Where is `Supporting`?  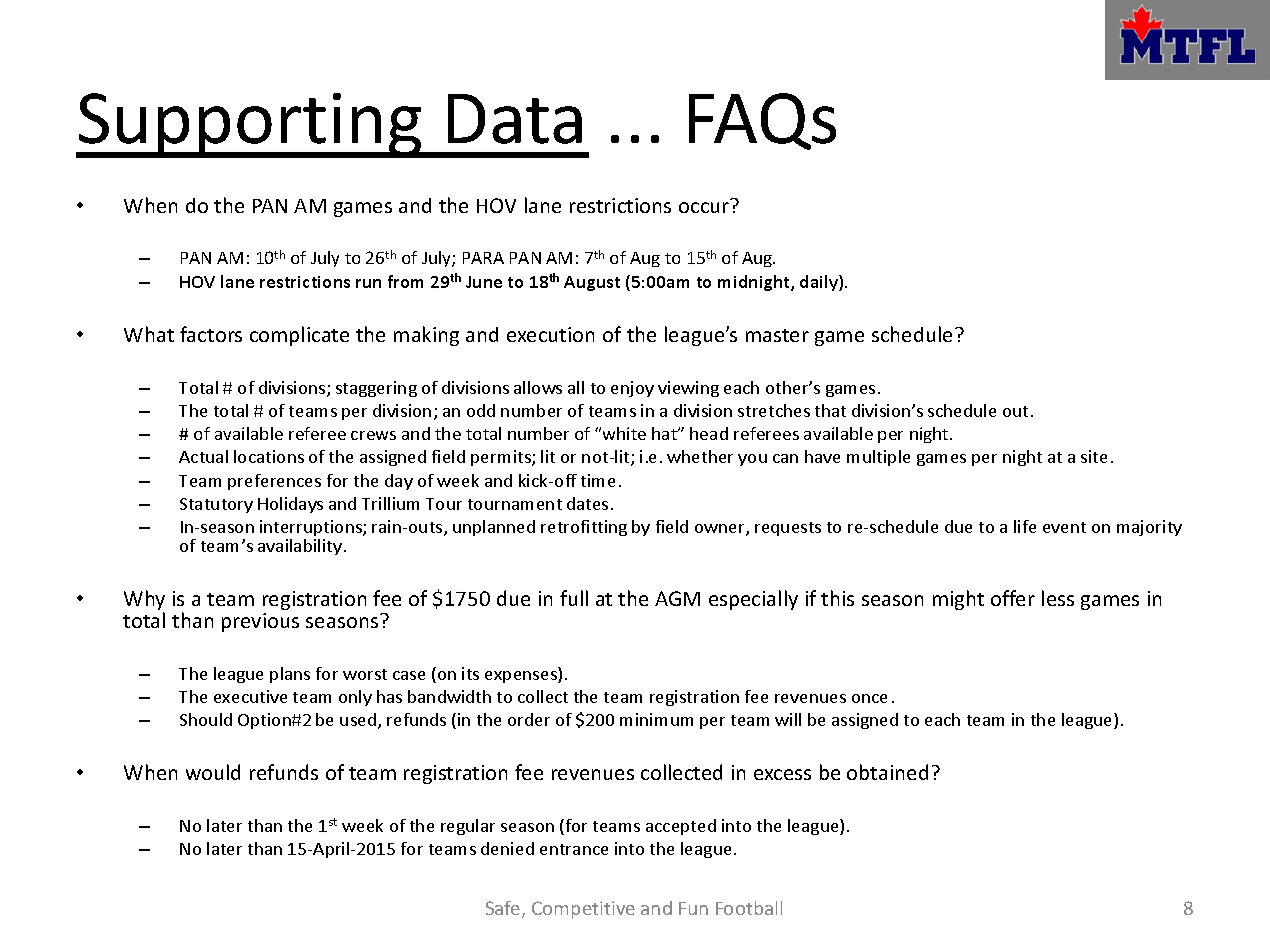
Supporting is located at coordinates (250, 125).
